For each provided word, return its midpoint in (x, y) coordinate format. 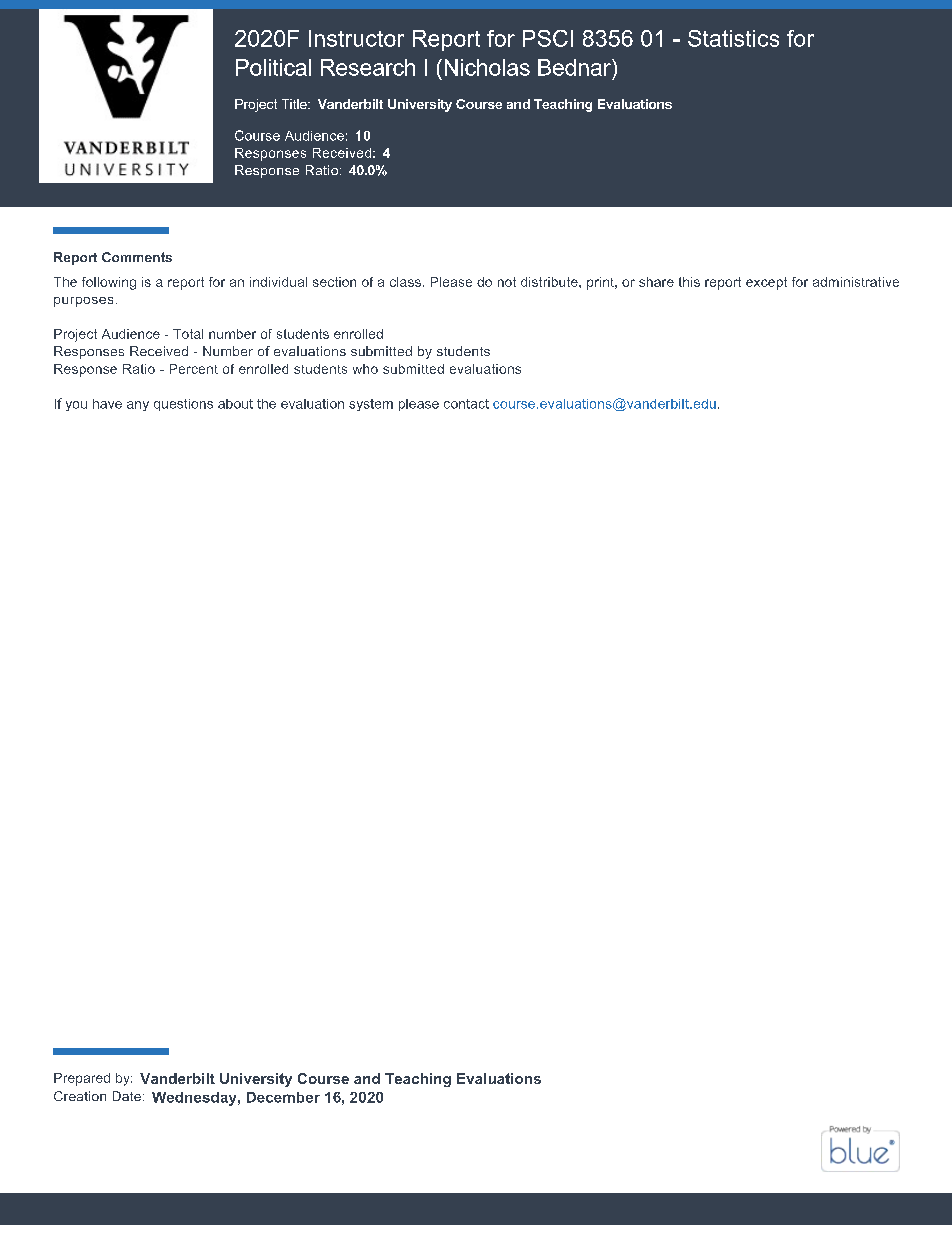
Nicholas (487, 67)
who (365, 369)
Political (273, 67)
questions (183, 405)
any (138, 406)
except (766, 283)
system (371, 405)
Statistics (733, 38)
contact (466, 404)
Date (127, 1096)
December (283, 1097)
